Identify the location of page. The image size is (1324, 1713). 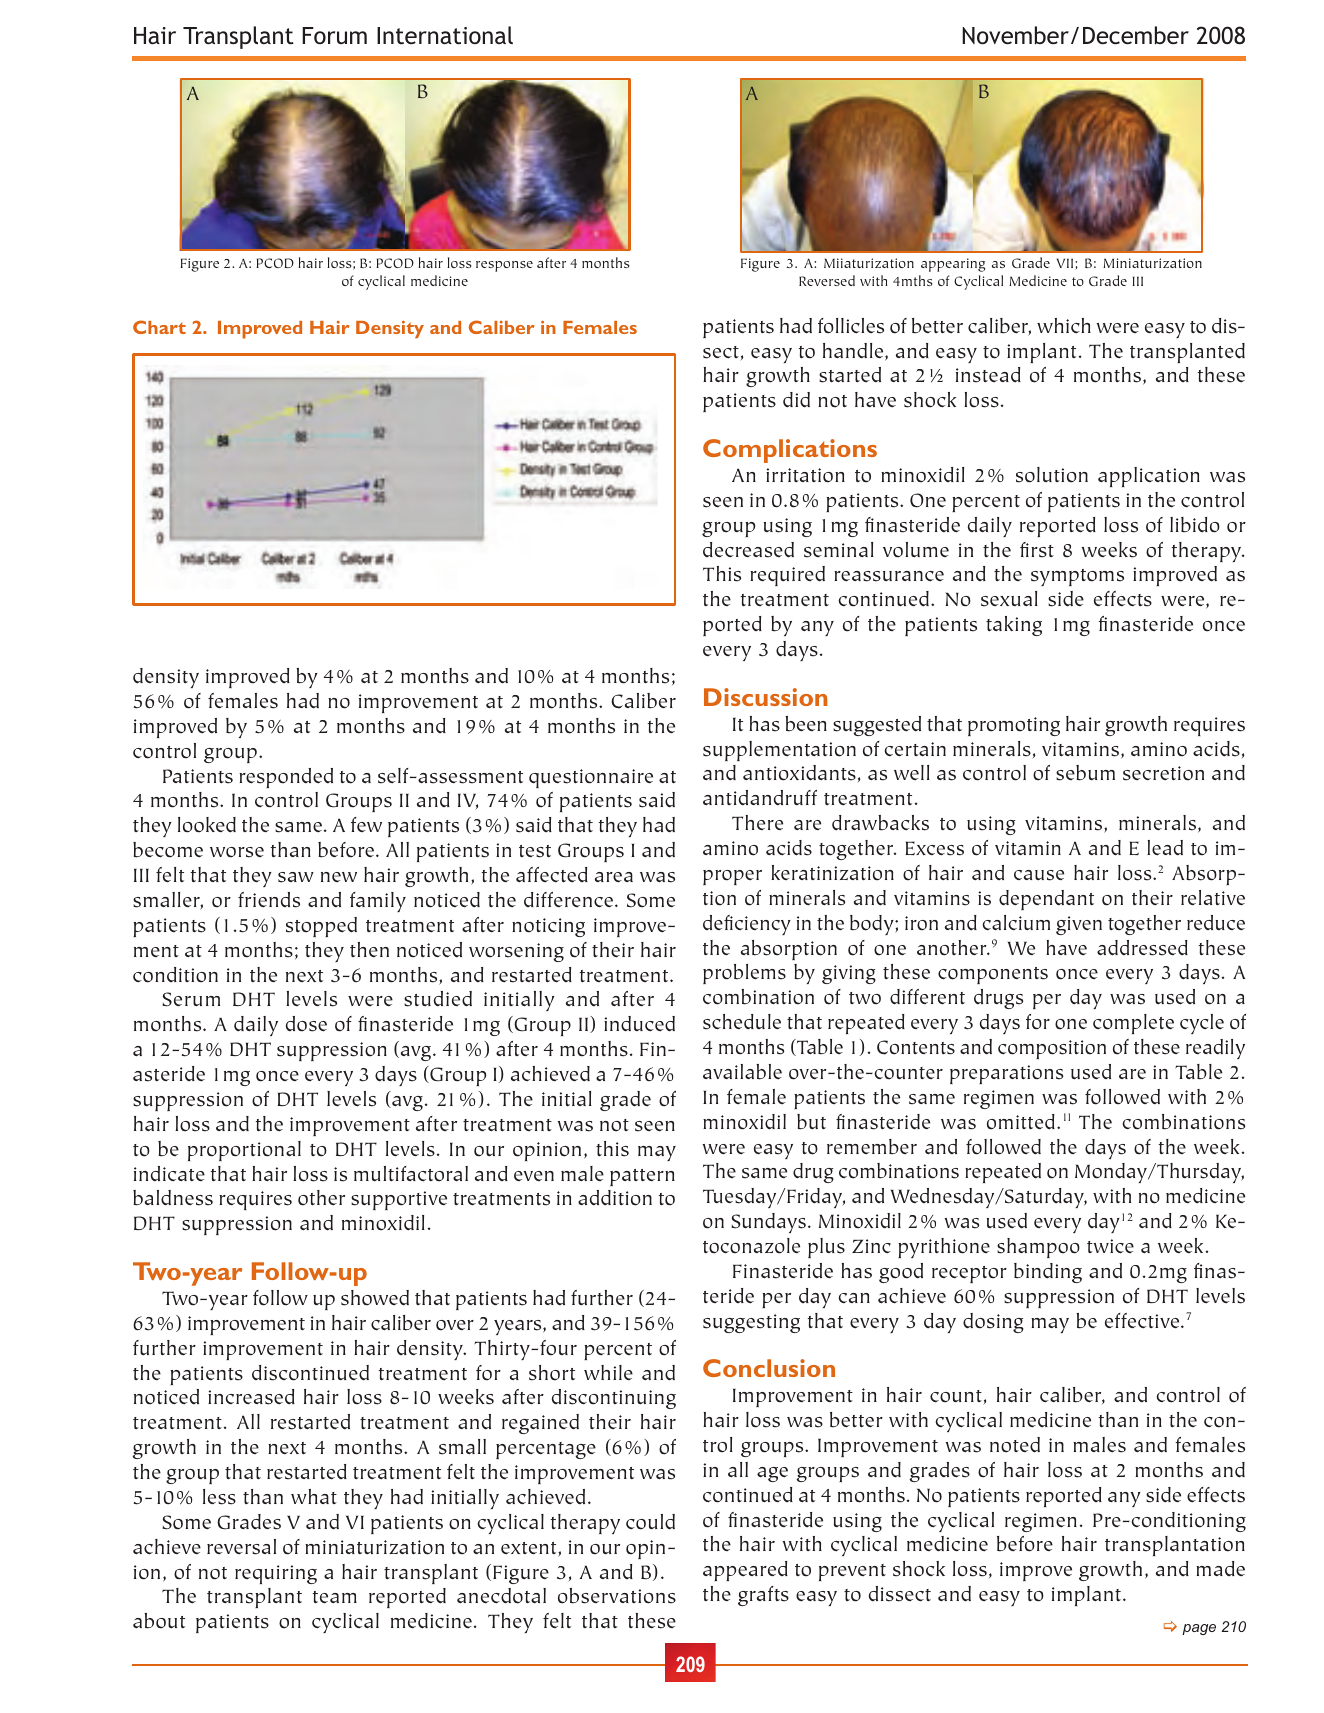
(1199, 1629).
